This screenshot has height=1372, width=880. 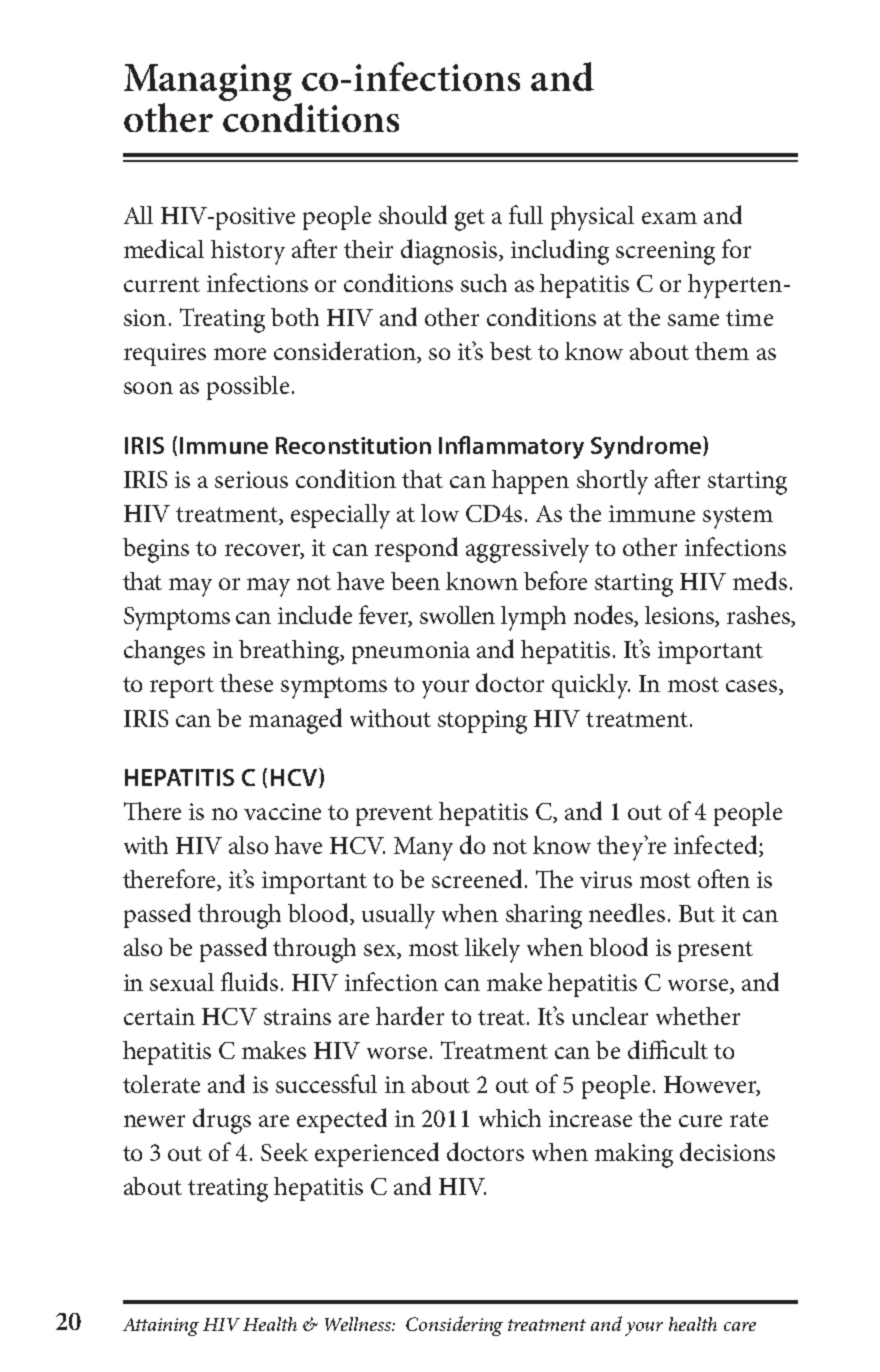 What do you see at coordinates (668, 1049) in the screenshot?
I see `difficult` at bounding box center [668, 1049].
